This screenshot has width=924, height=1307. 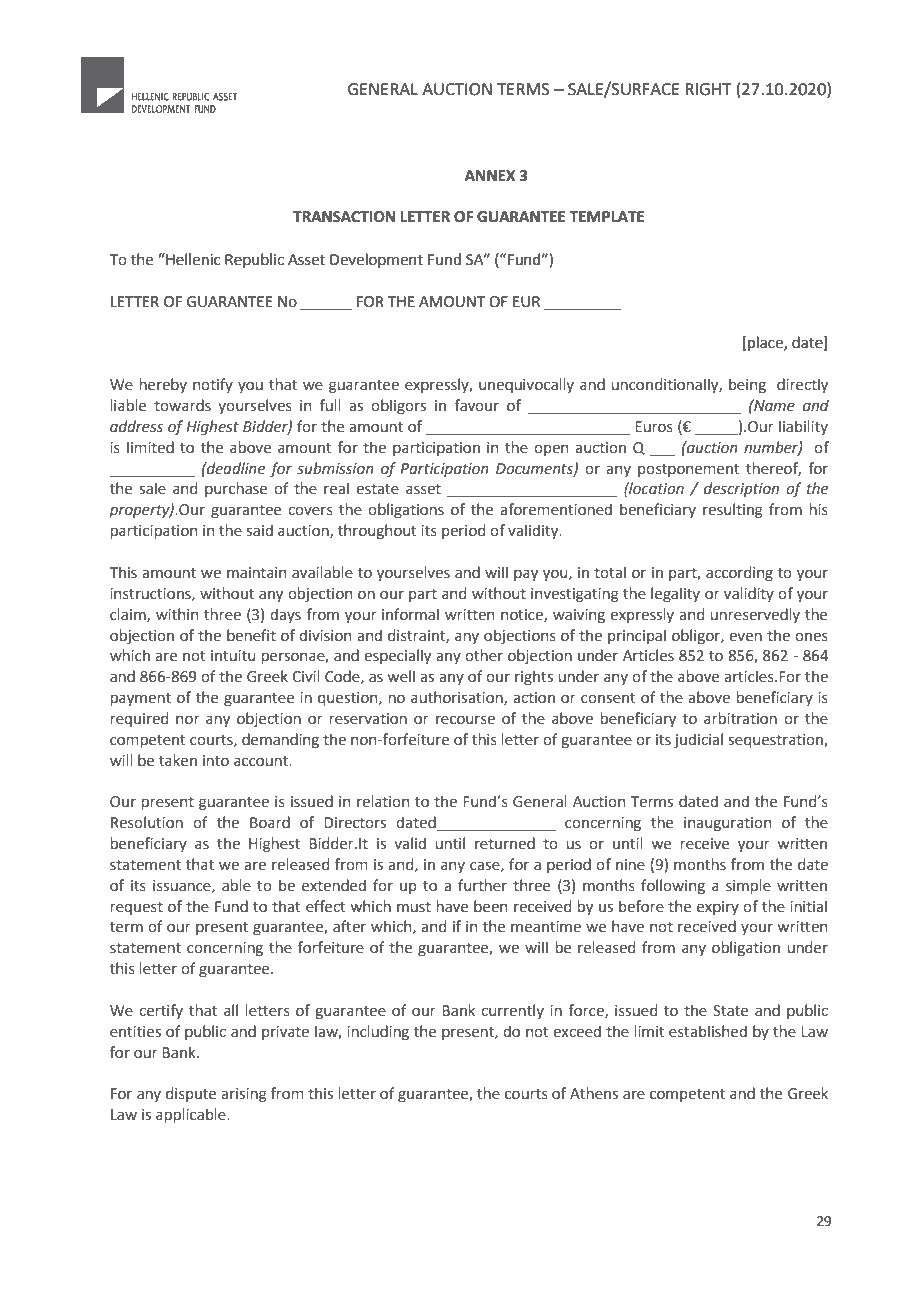 What do you see at coordinates (745, 637) in the screenshot?
I see `even` at bounding box center [745, 637].
